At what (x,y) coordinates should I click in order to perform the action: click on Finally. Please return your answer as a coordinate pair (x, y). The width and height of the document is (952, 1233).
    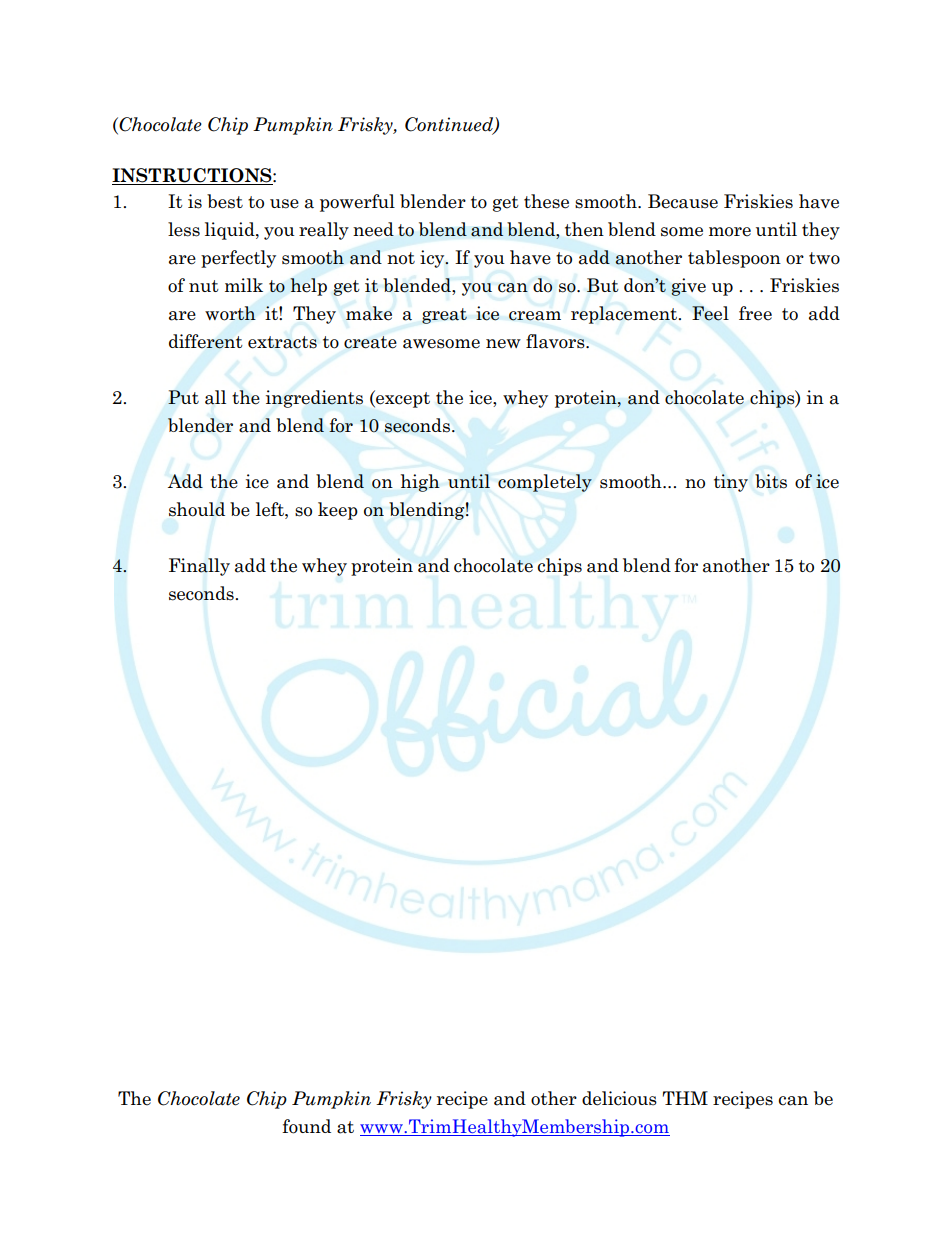
    Looking at the image, I should click on (199, 567).
